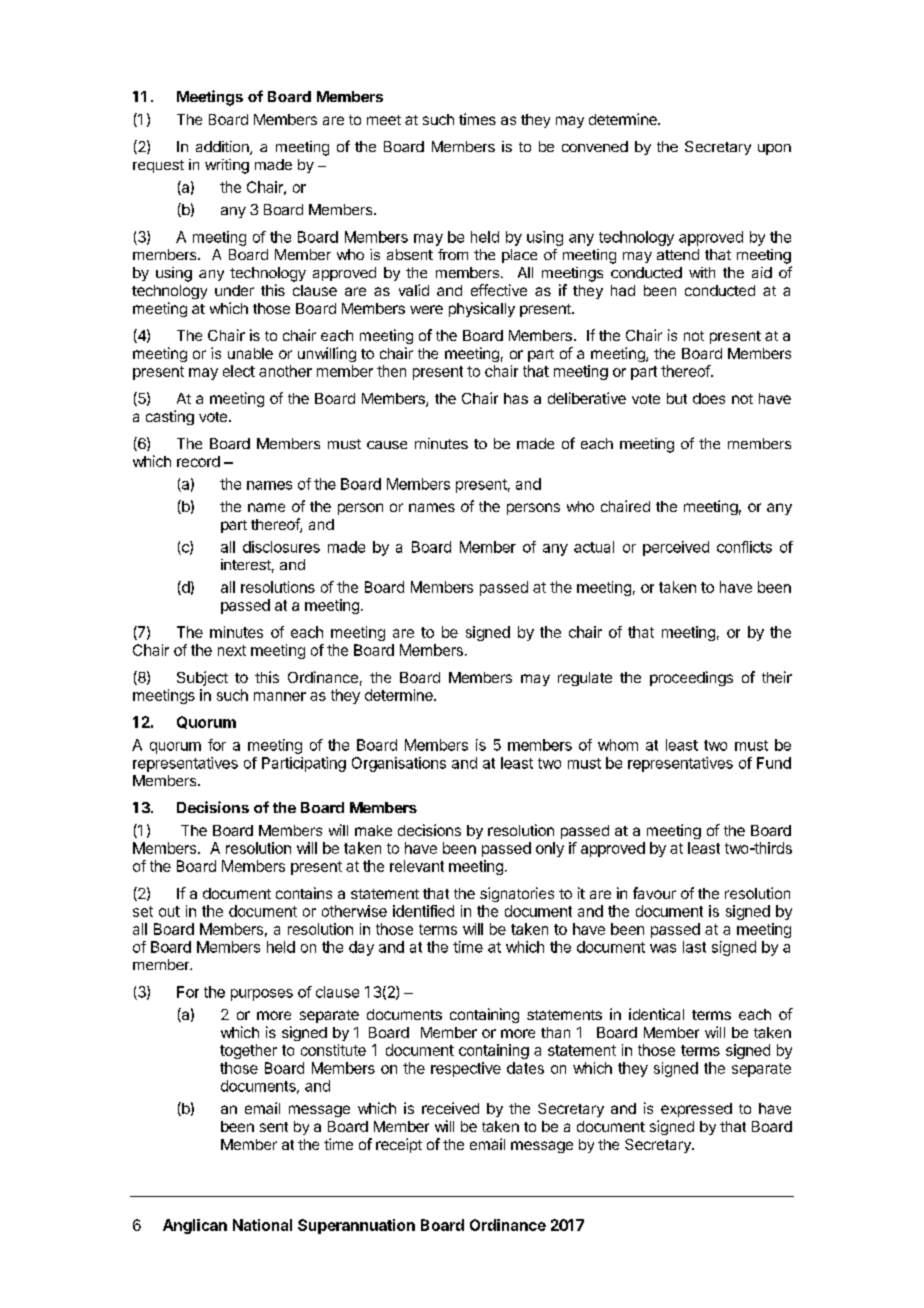 The height and width of the page is (1308, 924). I want to click on proceedings, so click(691, 678).
